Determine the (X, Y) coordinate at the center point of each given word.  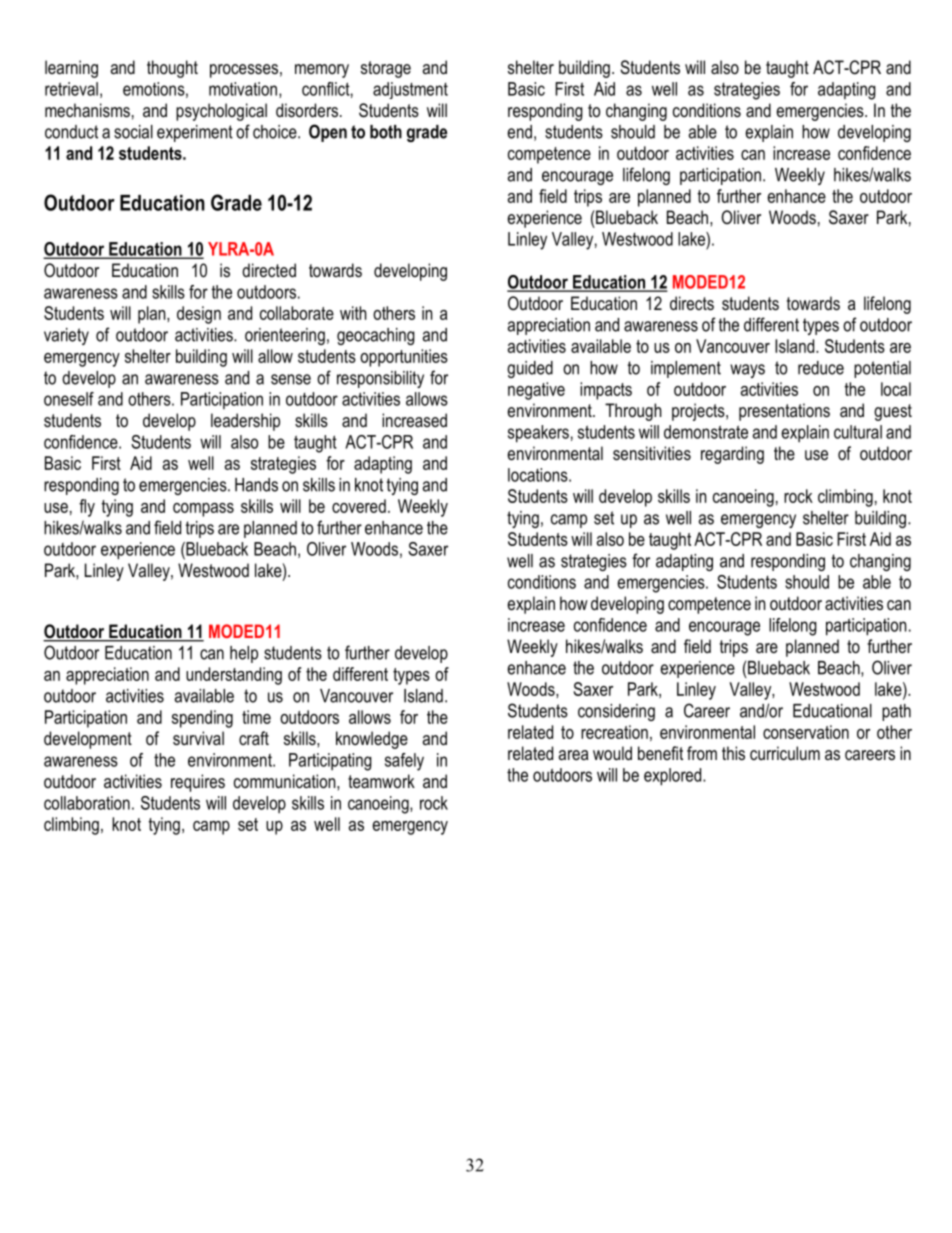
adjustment (410, 90)
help (244, 654)
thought (172, 69)
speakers (538, 434)
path (896, 712)
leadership (245, 422)
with (353, 313)
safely (404, 762)
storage (386, 69)
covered (359, 506)
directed (269, 270)
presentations (784, 412)
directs (692, 303)
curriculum (785, 753)
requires (198, 783)
